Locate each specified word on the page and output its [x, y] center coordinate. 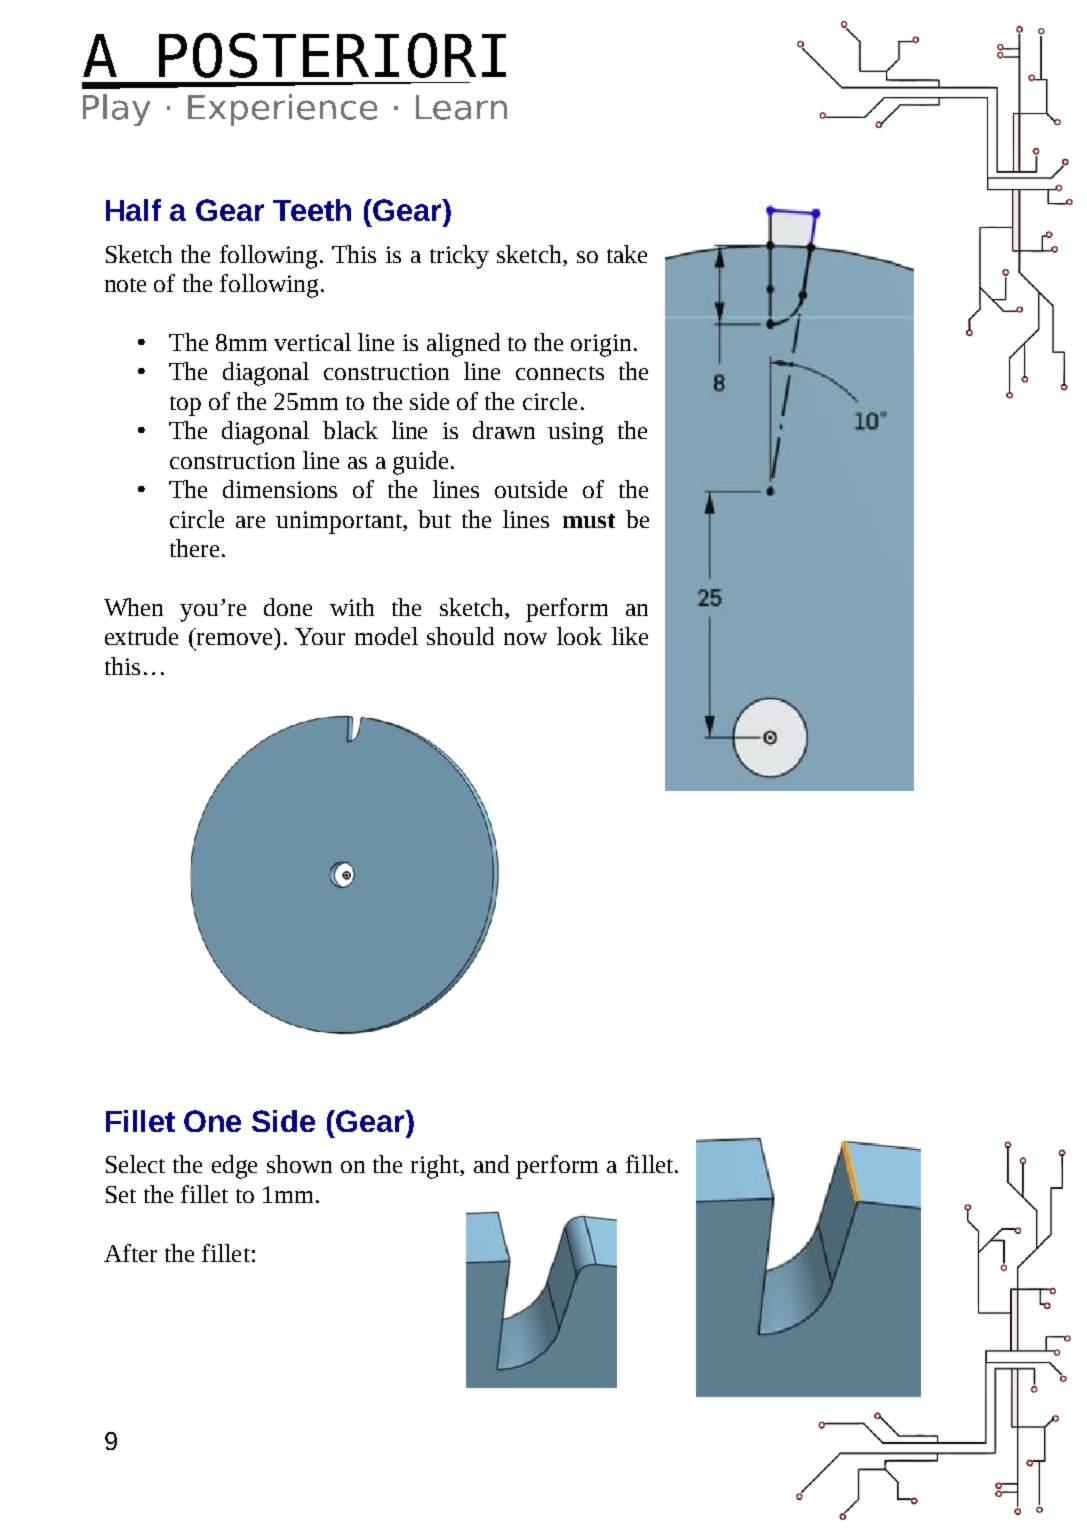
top [185, 406]
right [436, 1167]
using [575, 433]
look [579, 636]
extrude [141, 636]
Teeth [312, 210]
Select [135, 1164]
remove [234, 639]
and [491, 1164]
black [350, 430]
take [627, 254]
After [130, 1253]
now [525, 639]
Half [133, 210]
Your [320, 636]
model [386, 636]
